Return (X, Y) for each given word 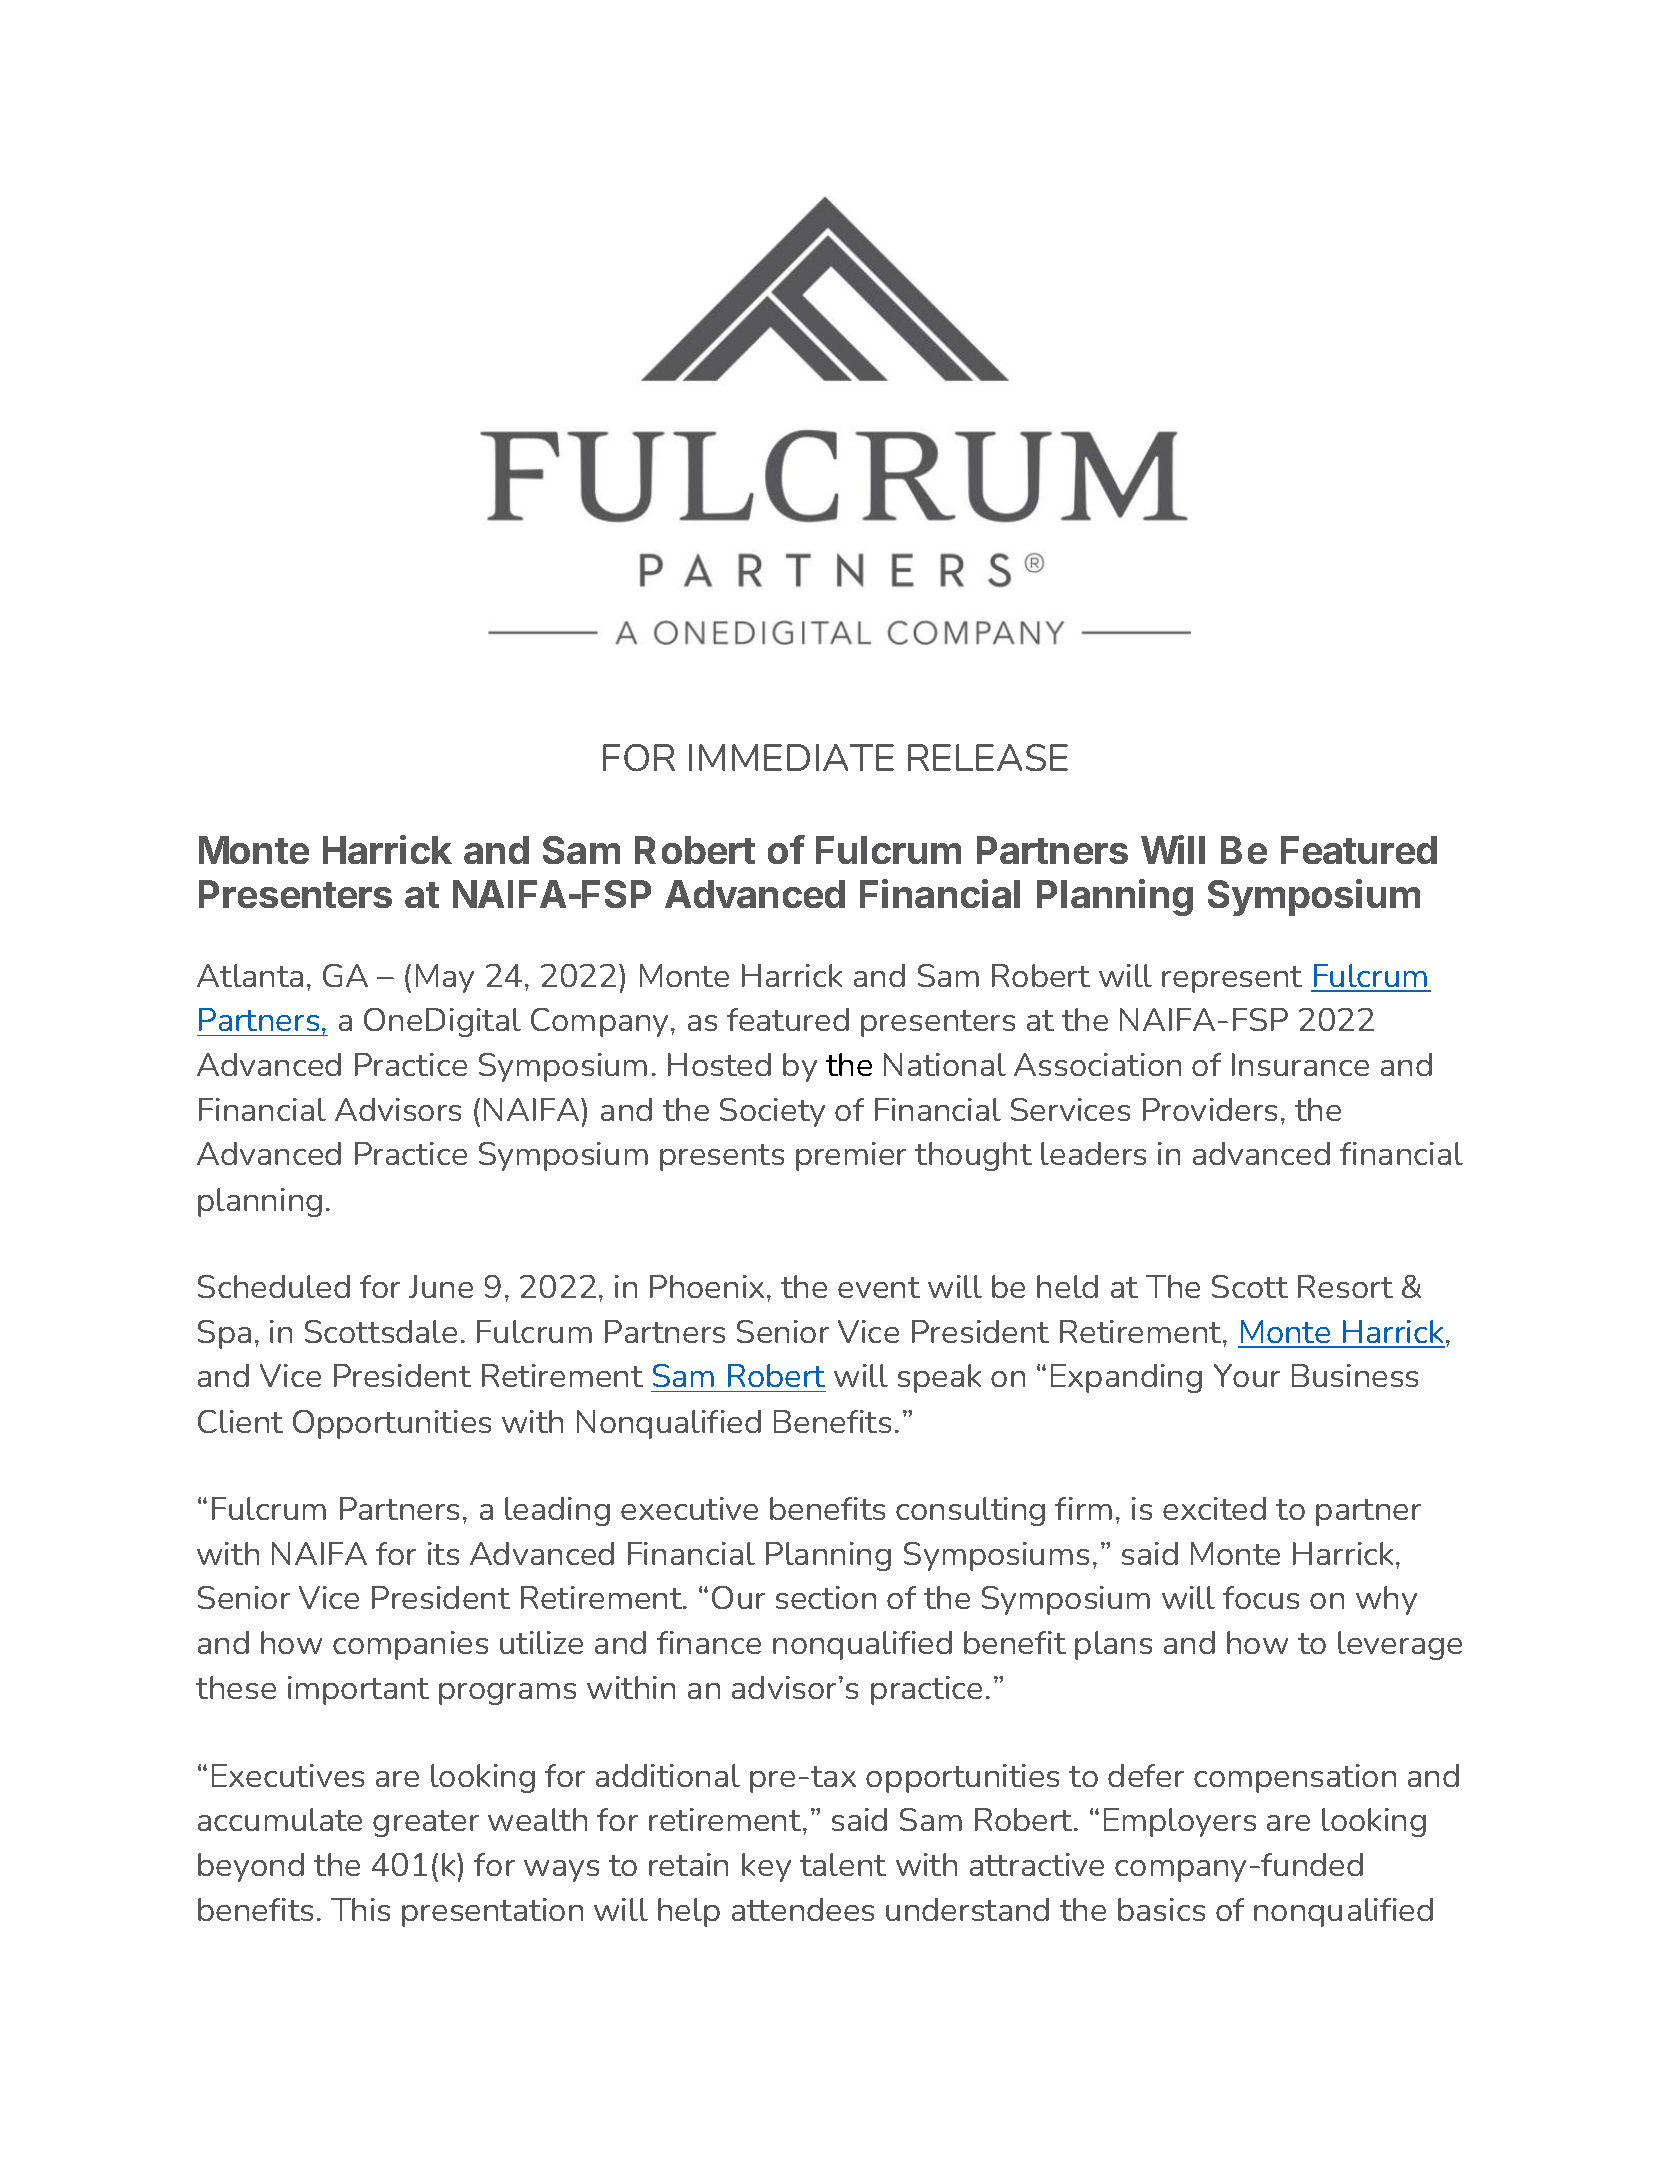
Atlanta (250, 975)
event (879, 1287)
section (826, 1597)
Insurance (1300, 1064)
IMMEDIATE (791, 757)
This (360, 1909)
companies (410, 1645)
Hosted (719, 1064)
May (445, 978)
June (441, 1286)
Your (1247, 1375)
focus (1261, 1597)
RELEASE (988, 757)
